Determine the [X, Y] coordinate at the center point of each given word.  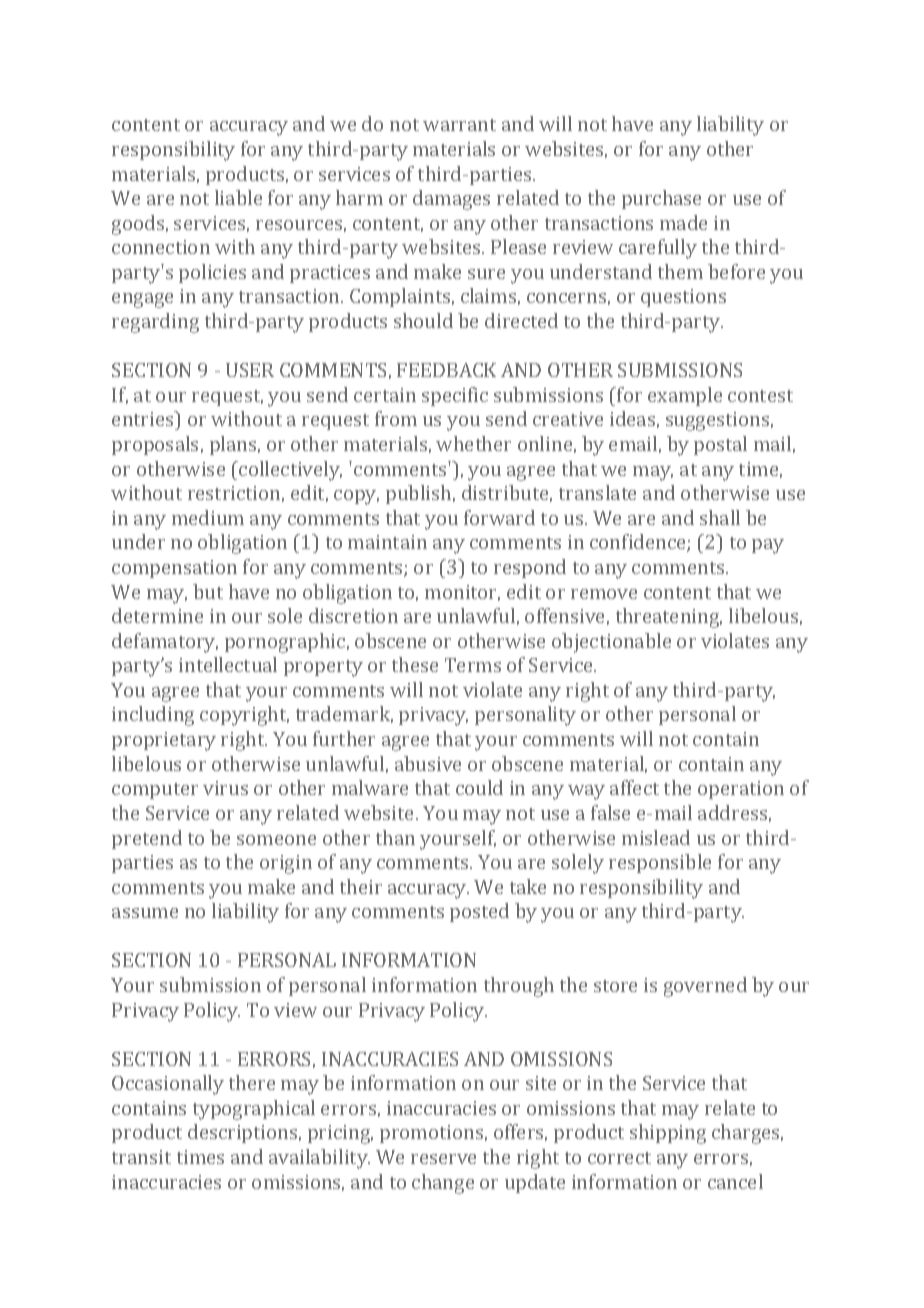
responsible [660, 863]
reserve [443, 1159]
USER [250, 370]
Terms [473, 665]
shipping [668, 1134]
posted [479, 912]
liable [238, 197]
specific [455, 396]
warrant [459, 125]
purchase [661, 199]
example [685, 396]
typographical [254, 1110]
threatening [669, 618]
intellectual [228, 664]
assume [145, 913]
